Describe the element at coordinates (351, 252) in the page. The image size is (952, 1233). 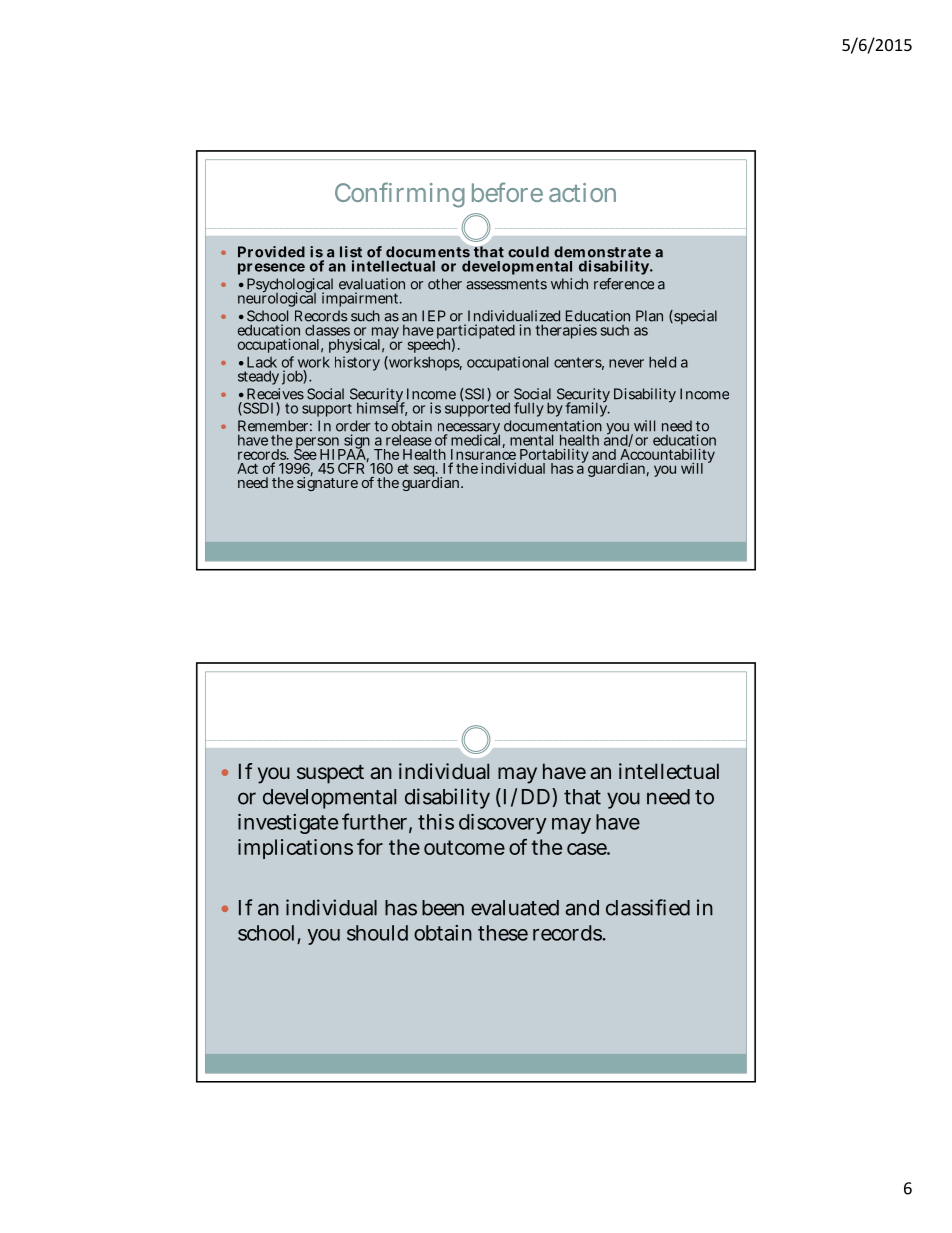
I see `list` at that location.
